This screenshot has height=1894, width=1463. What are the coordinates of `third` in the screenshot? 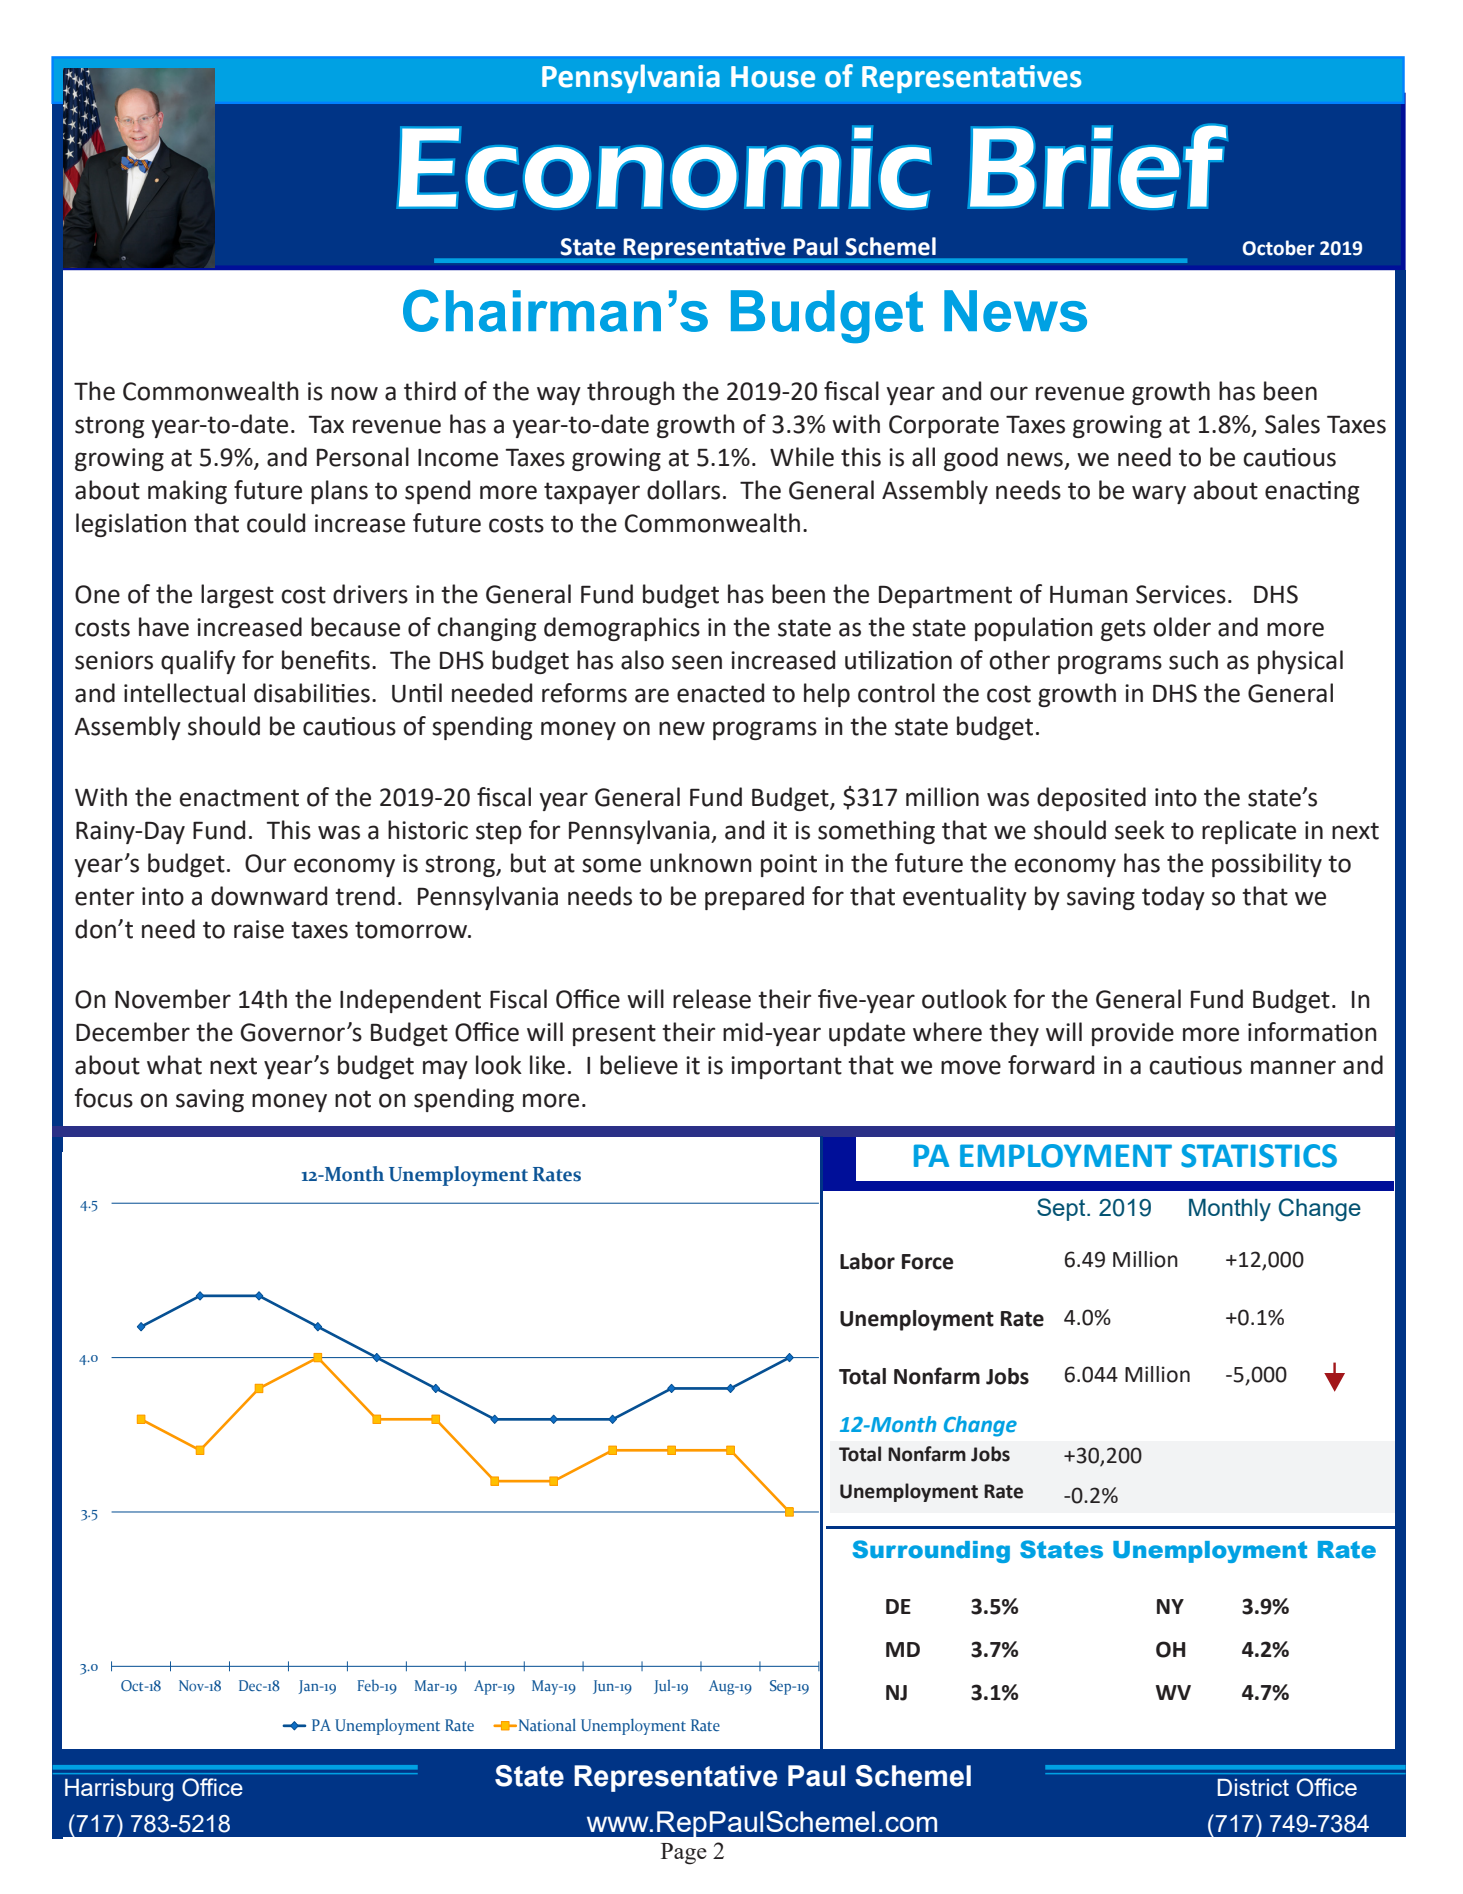 It's located at (430, 391).
